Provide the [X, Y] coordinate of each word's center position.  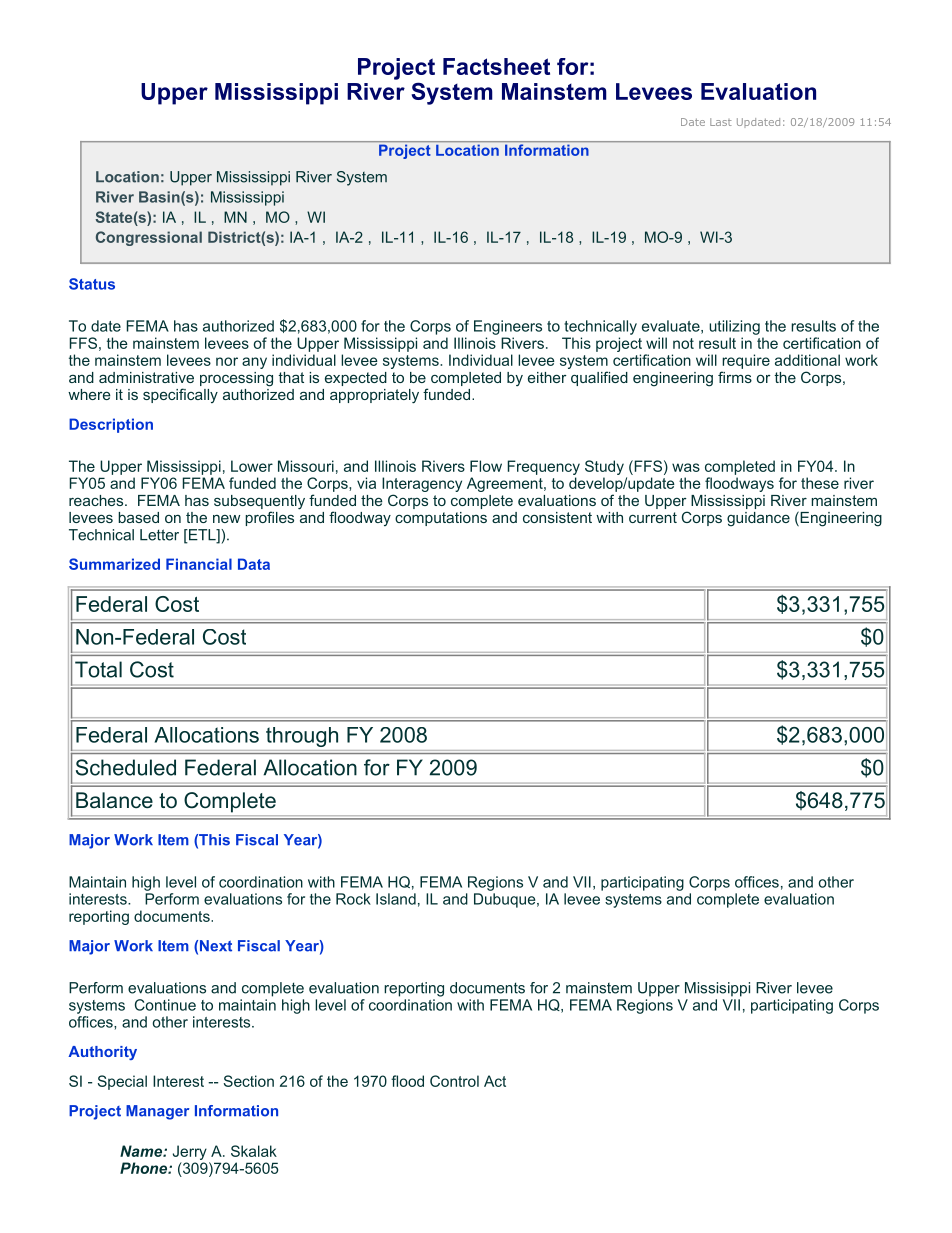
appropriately [374, 396]
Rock [353, 899]
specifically [180, 395]
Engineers [508, 327]
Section [249, 1081]
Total [98, 669]
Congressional [149, 238]
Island [396, 899]
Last [721, 122]
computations [441, 519]
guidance [758, 519]
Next [216, 946]
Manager [157, 1112]
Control [454, 1081]
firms [735, 377]
